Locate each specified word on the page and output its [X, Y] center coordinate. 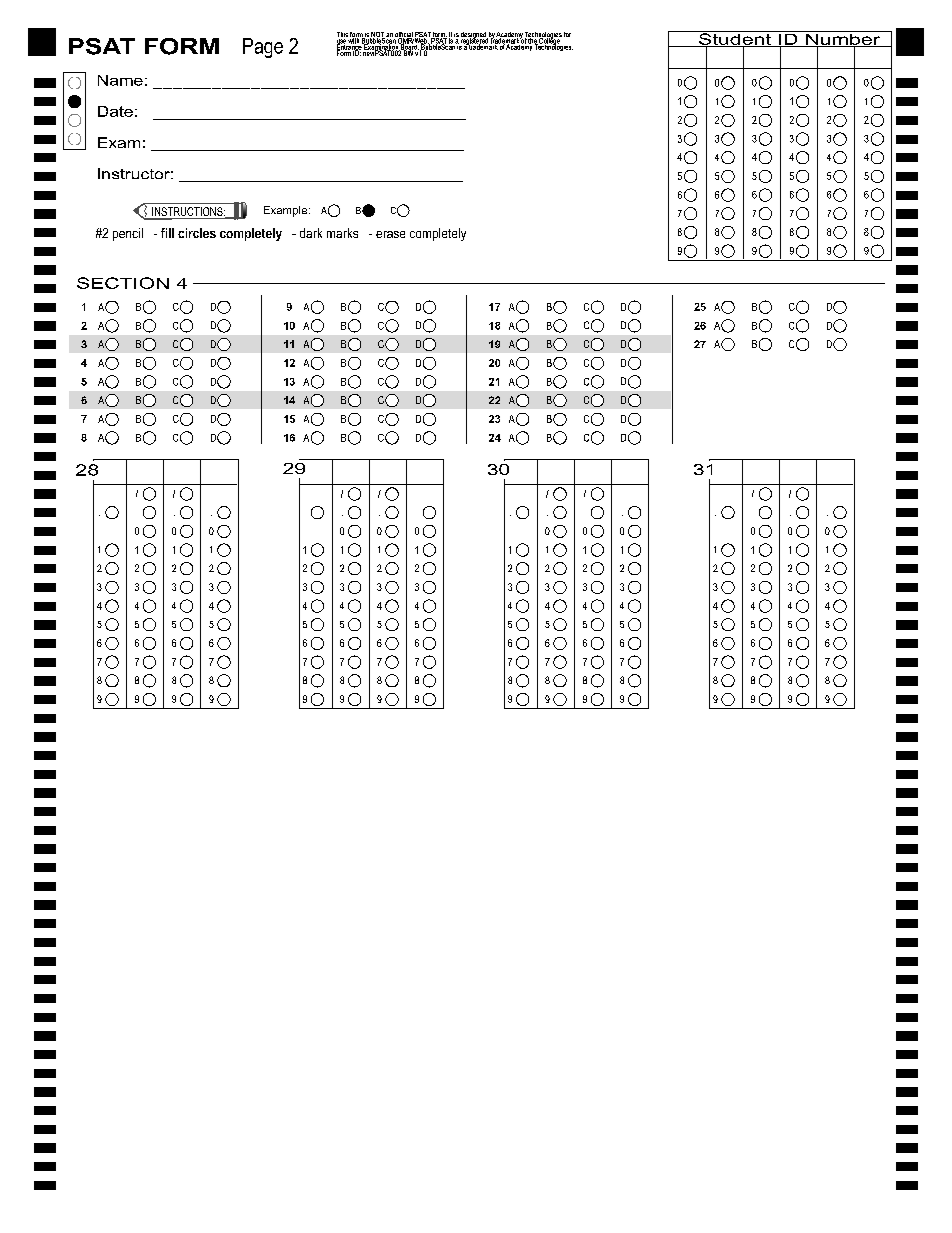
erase [390, 234]
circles [197, 233]
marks [342, 233]
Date [115, 111]
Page [263, 48]
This [342, 36]
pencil [128, 234]
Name [120, 80]
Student [735, 39]
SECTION [123, 283]
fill [167, 233]
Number [843, 39]
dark [311, 233]
